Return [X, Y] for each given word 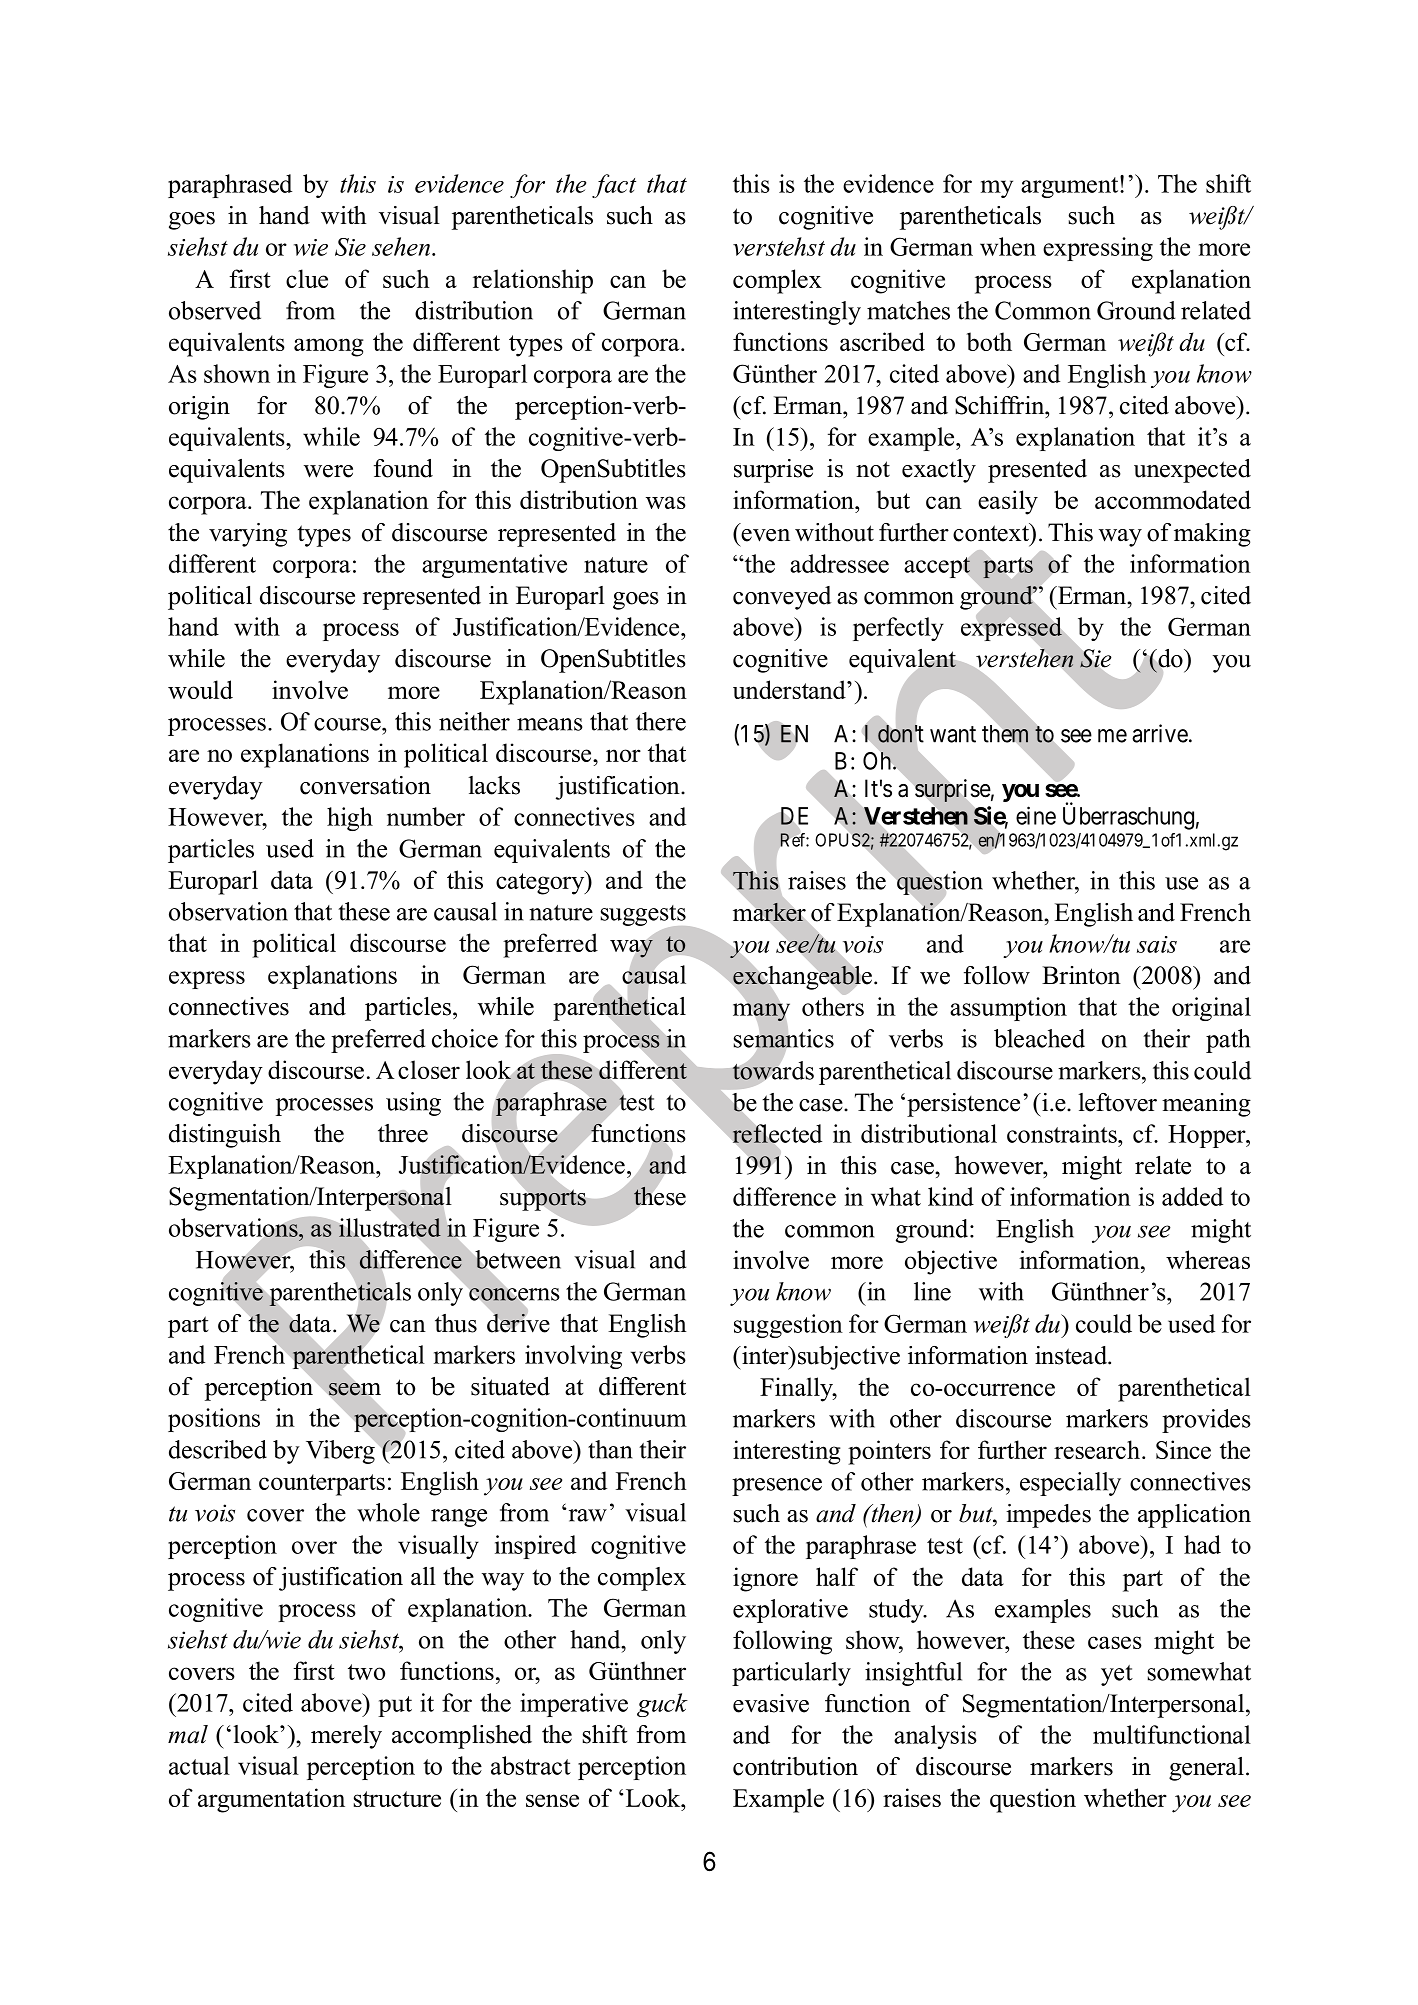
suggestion [788, 1326]
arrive [1160, 733]
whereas [1208, 1259]
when [1008, 246]
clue [307, 278]
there [661, 721]
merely [346, 1737]
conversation [365, 785]
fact [614, 186]
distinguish [225, 1136]
